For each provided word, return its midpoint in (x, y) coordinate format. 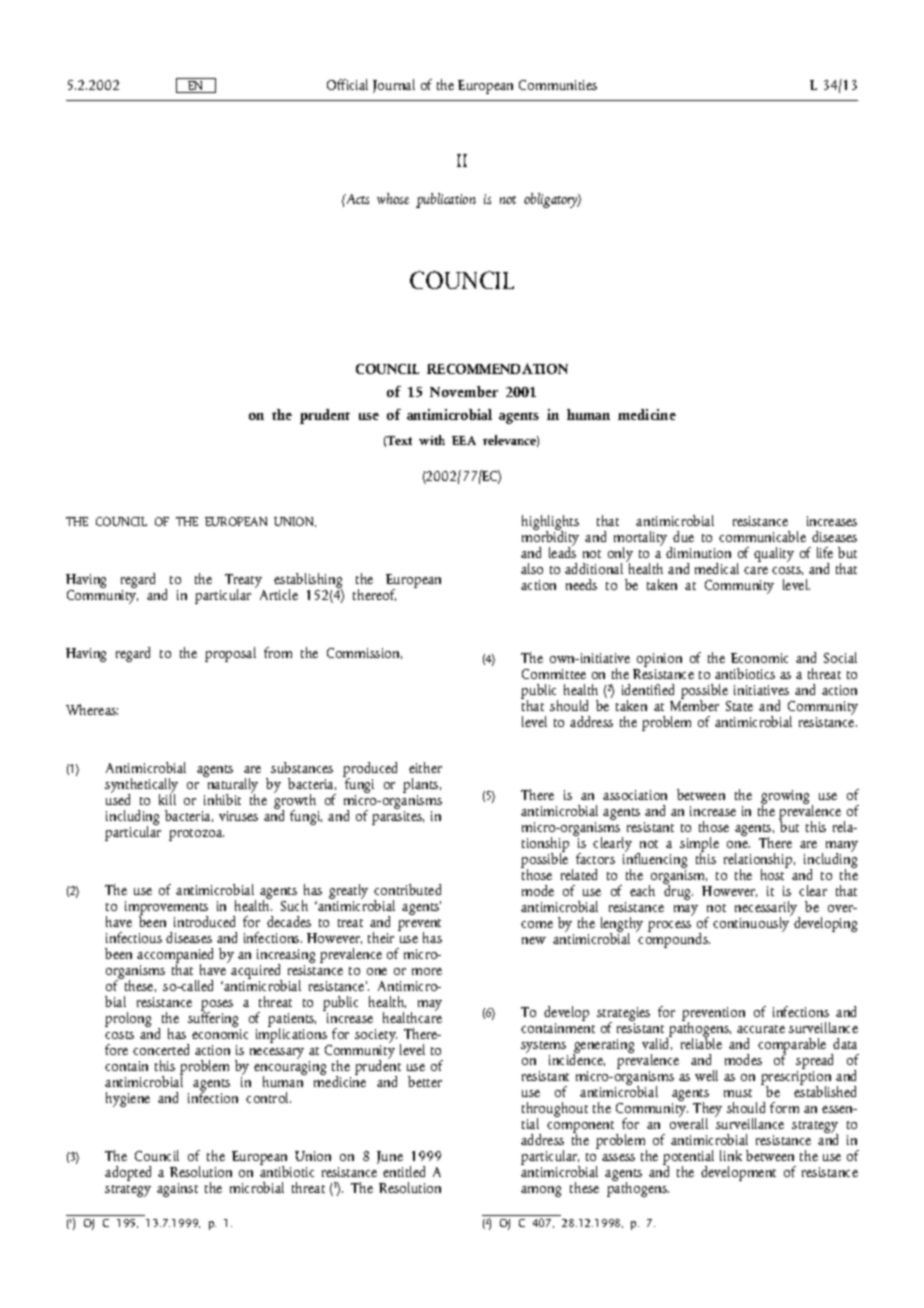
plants (422, 787)
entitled (404, 1171)
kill (167, 798)
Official (347, 84)
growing (785, 798)
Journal (394, 86)
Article (279, 594)
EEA (464, 440)
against (177, 1190)
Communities (558, 85)
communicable (762, 536)
